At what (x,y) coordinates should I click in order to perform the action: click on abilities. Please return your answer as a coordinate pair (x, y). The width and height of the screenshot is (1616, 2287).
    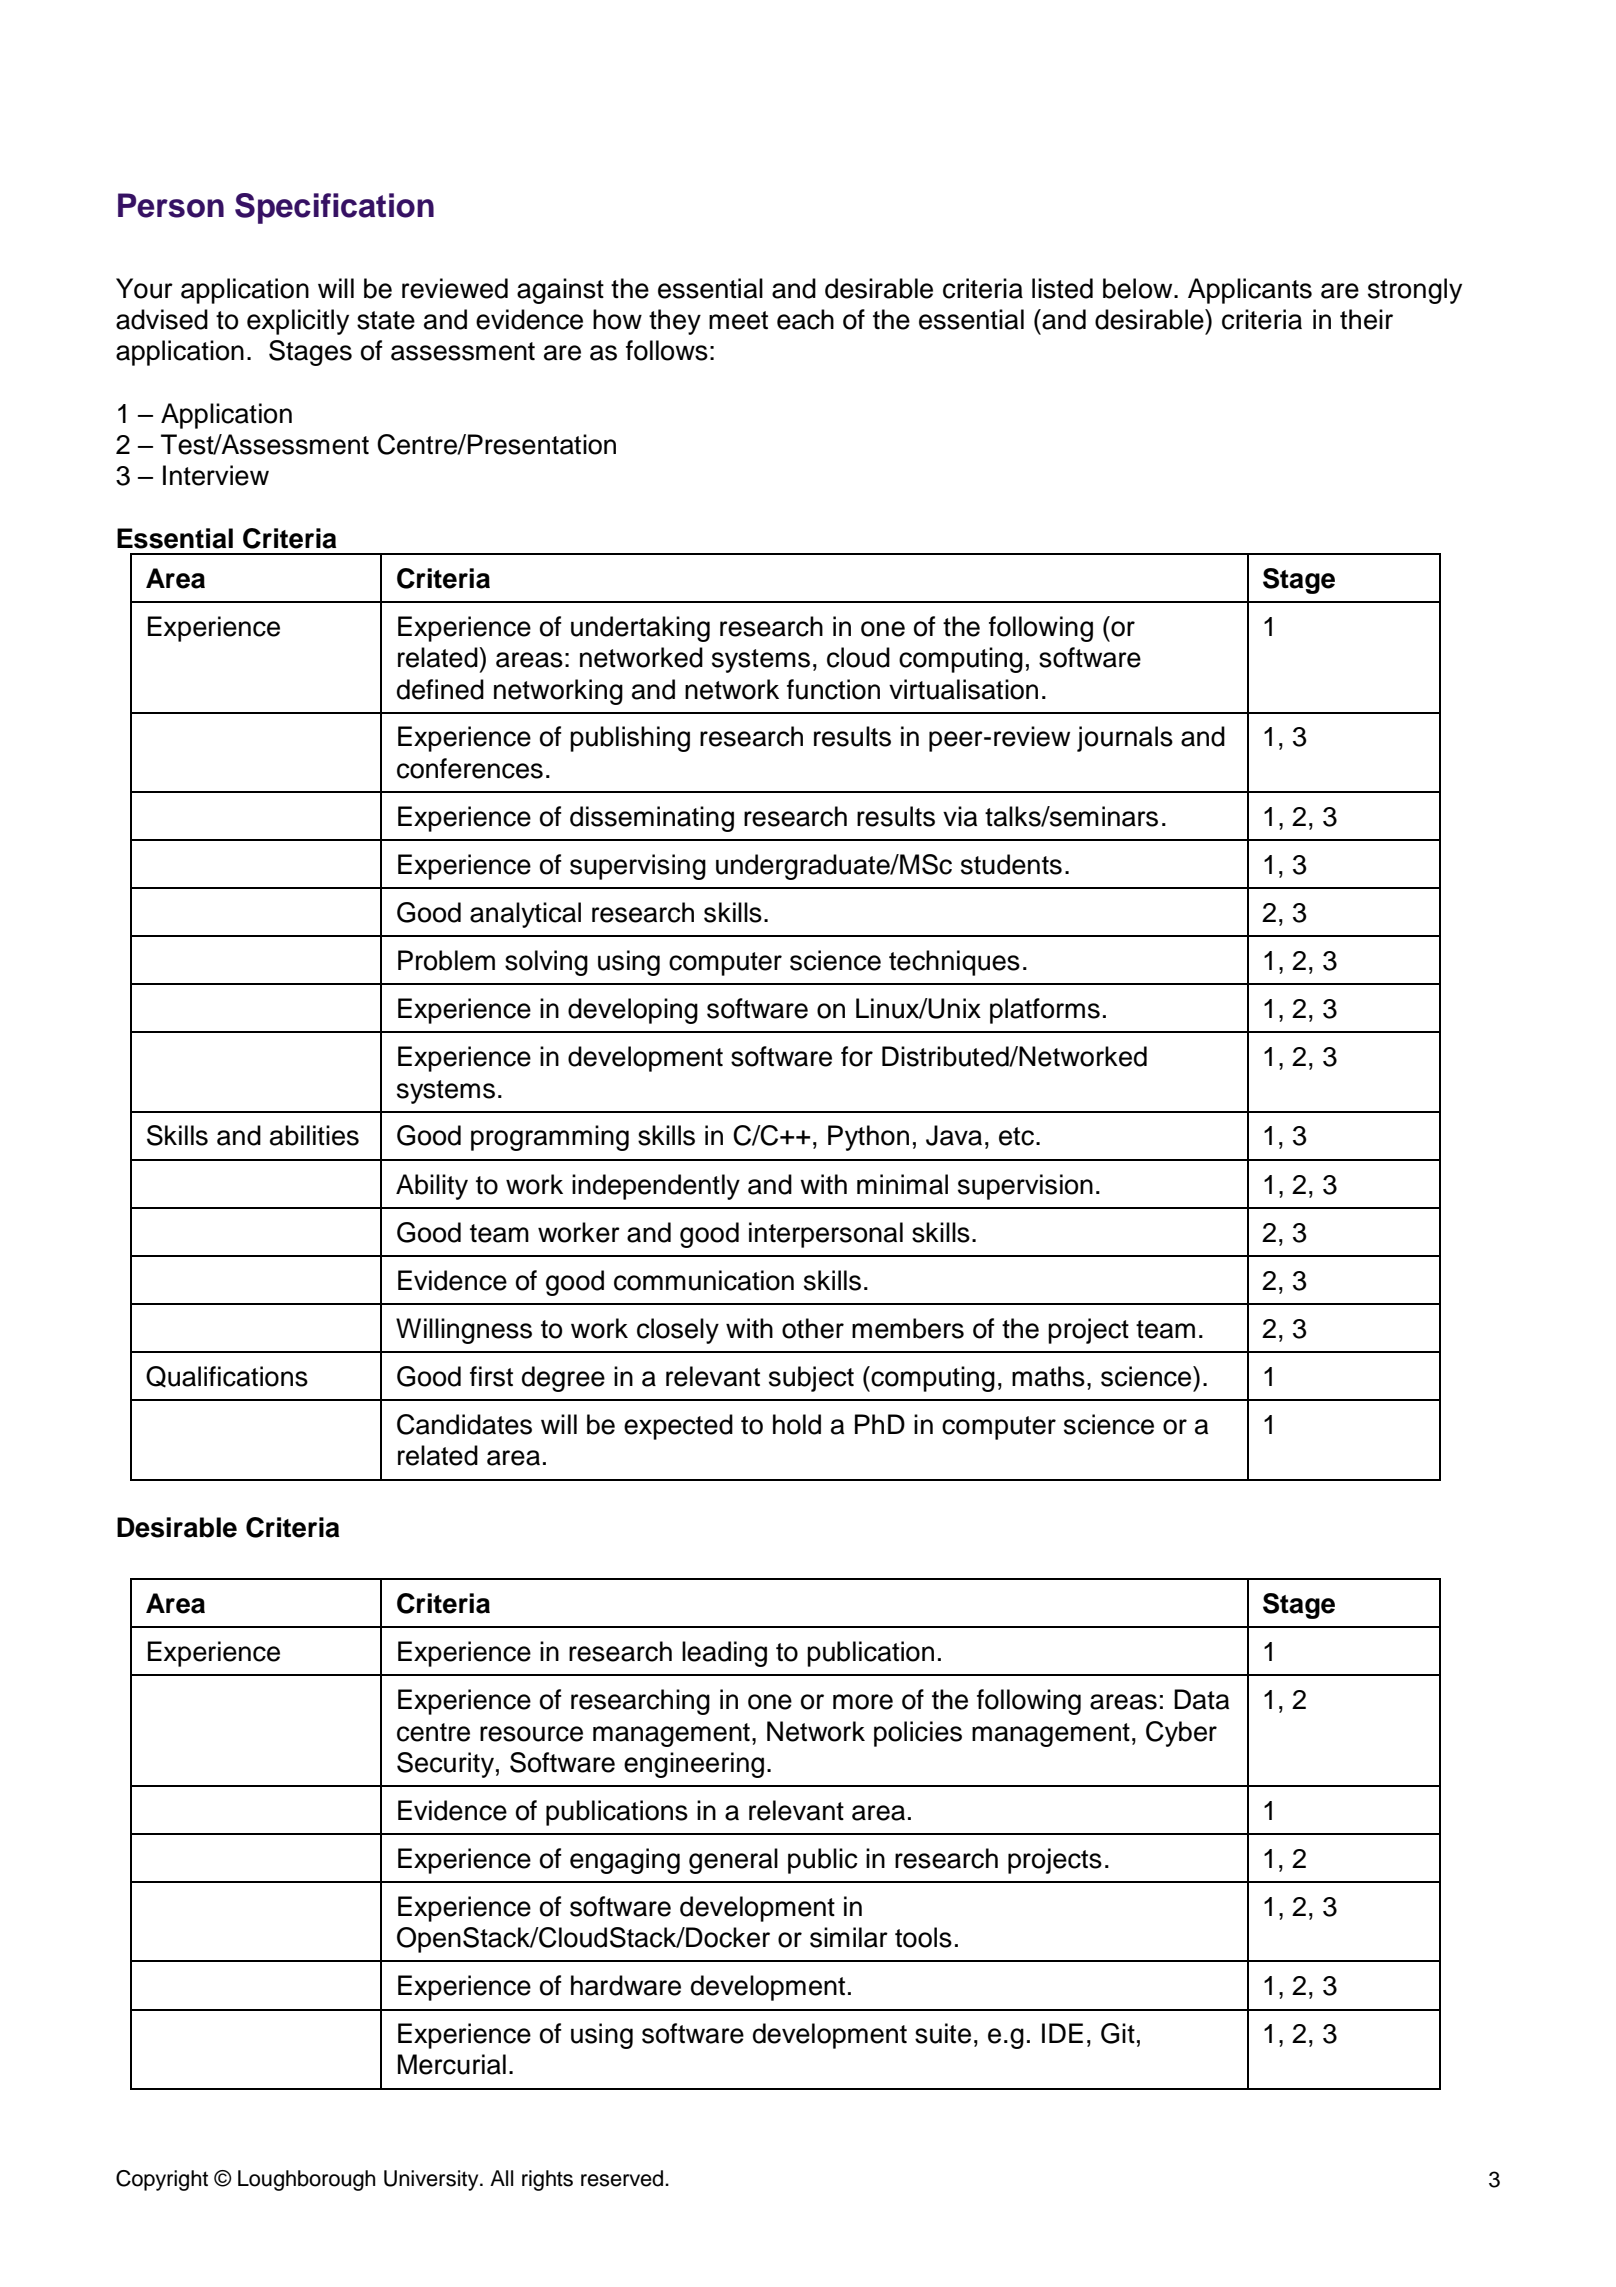
    Looking at the image, I should click on (314, 1135).
